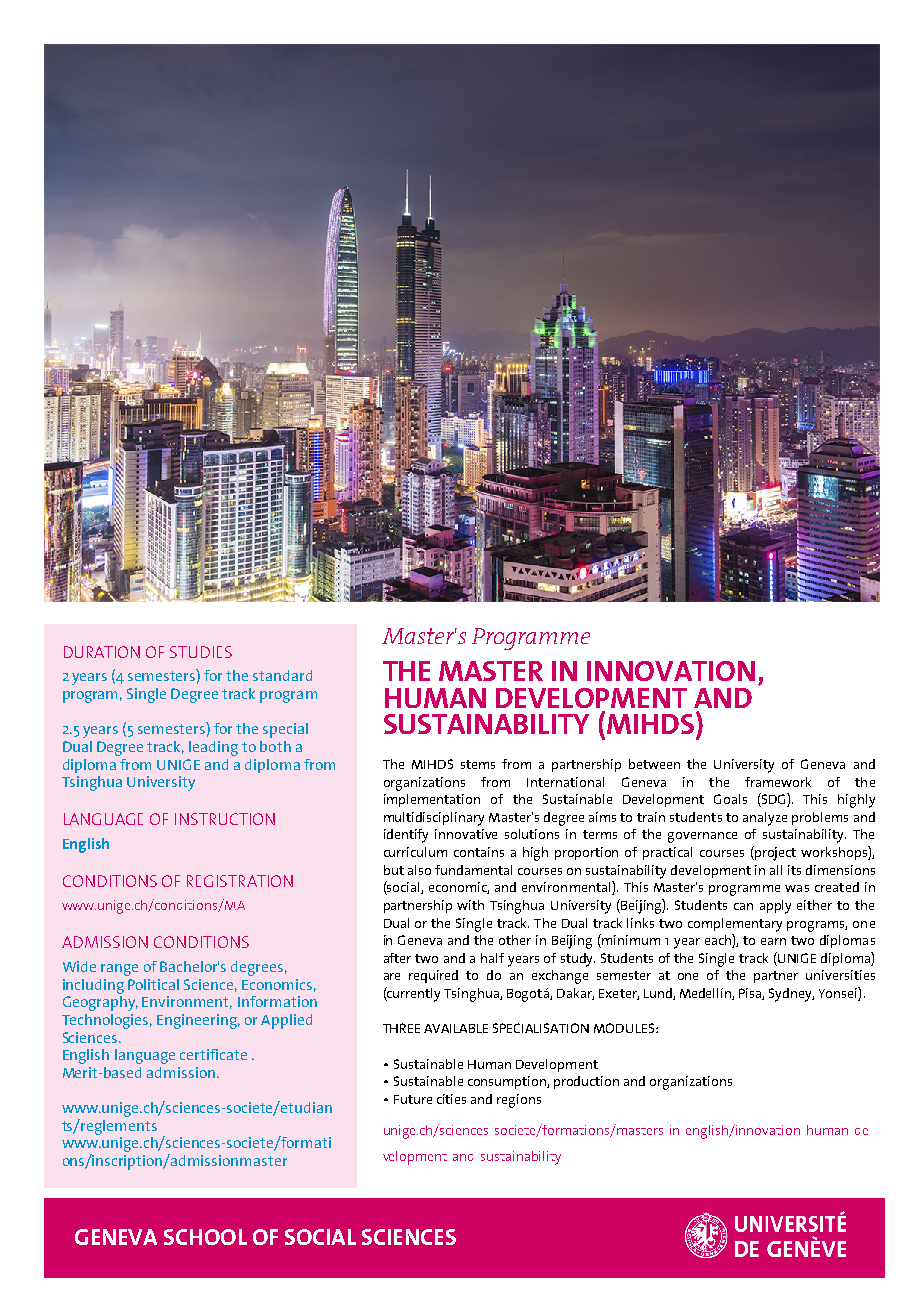 This page has height=1308, width=924. Describe the element at coordinates (773, 941) in the page. I see `earn` at that location.
